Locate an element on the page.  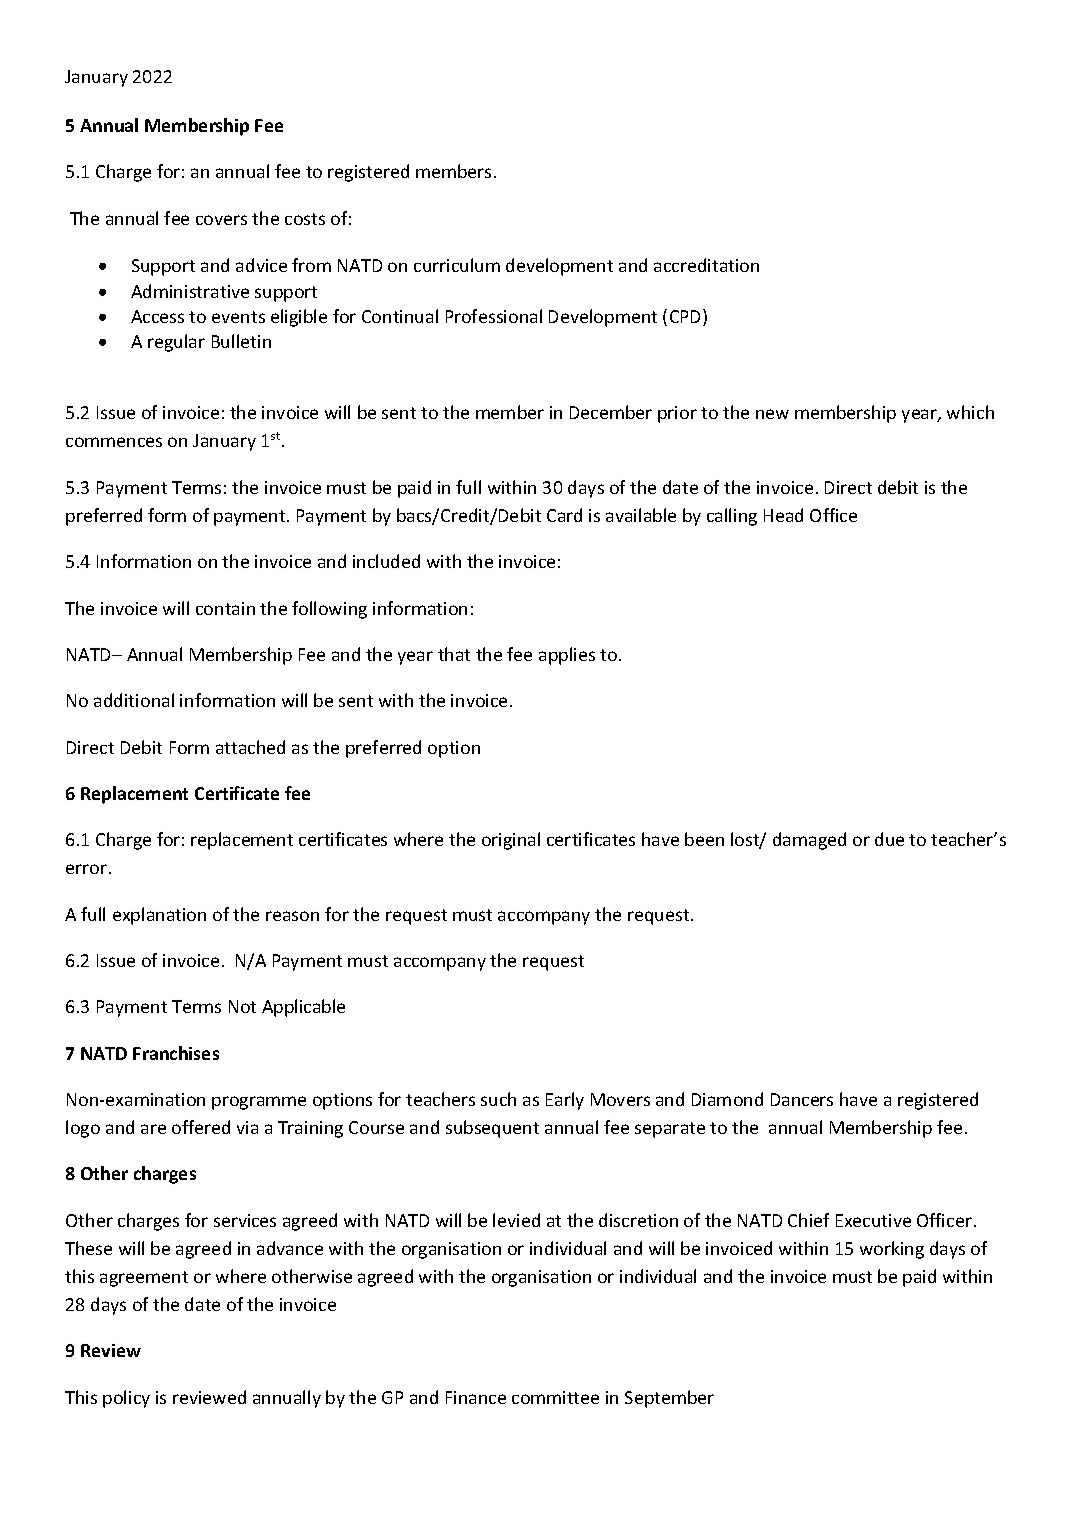
such is located at coordinates (498, 1099).
